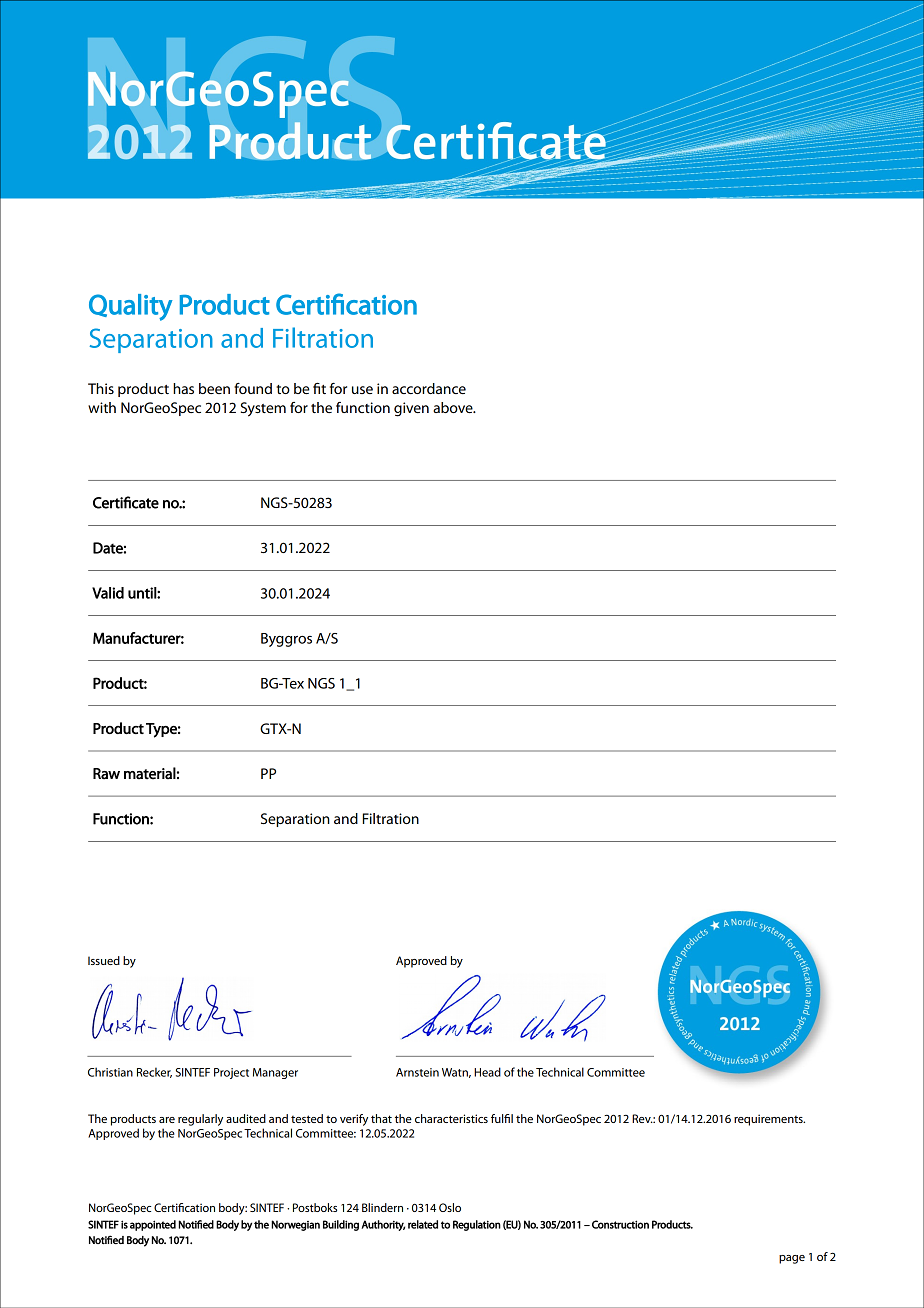  Describe the element at coordinates (104, 960) in the document. I see `Issued` at that location.
